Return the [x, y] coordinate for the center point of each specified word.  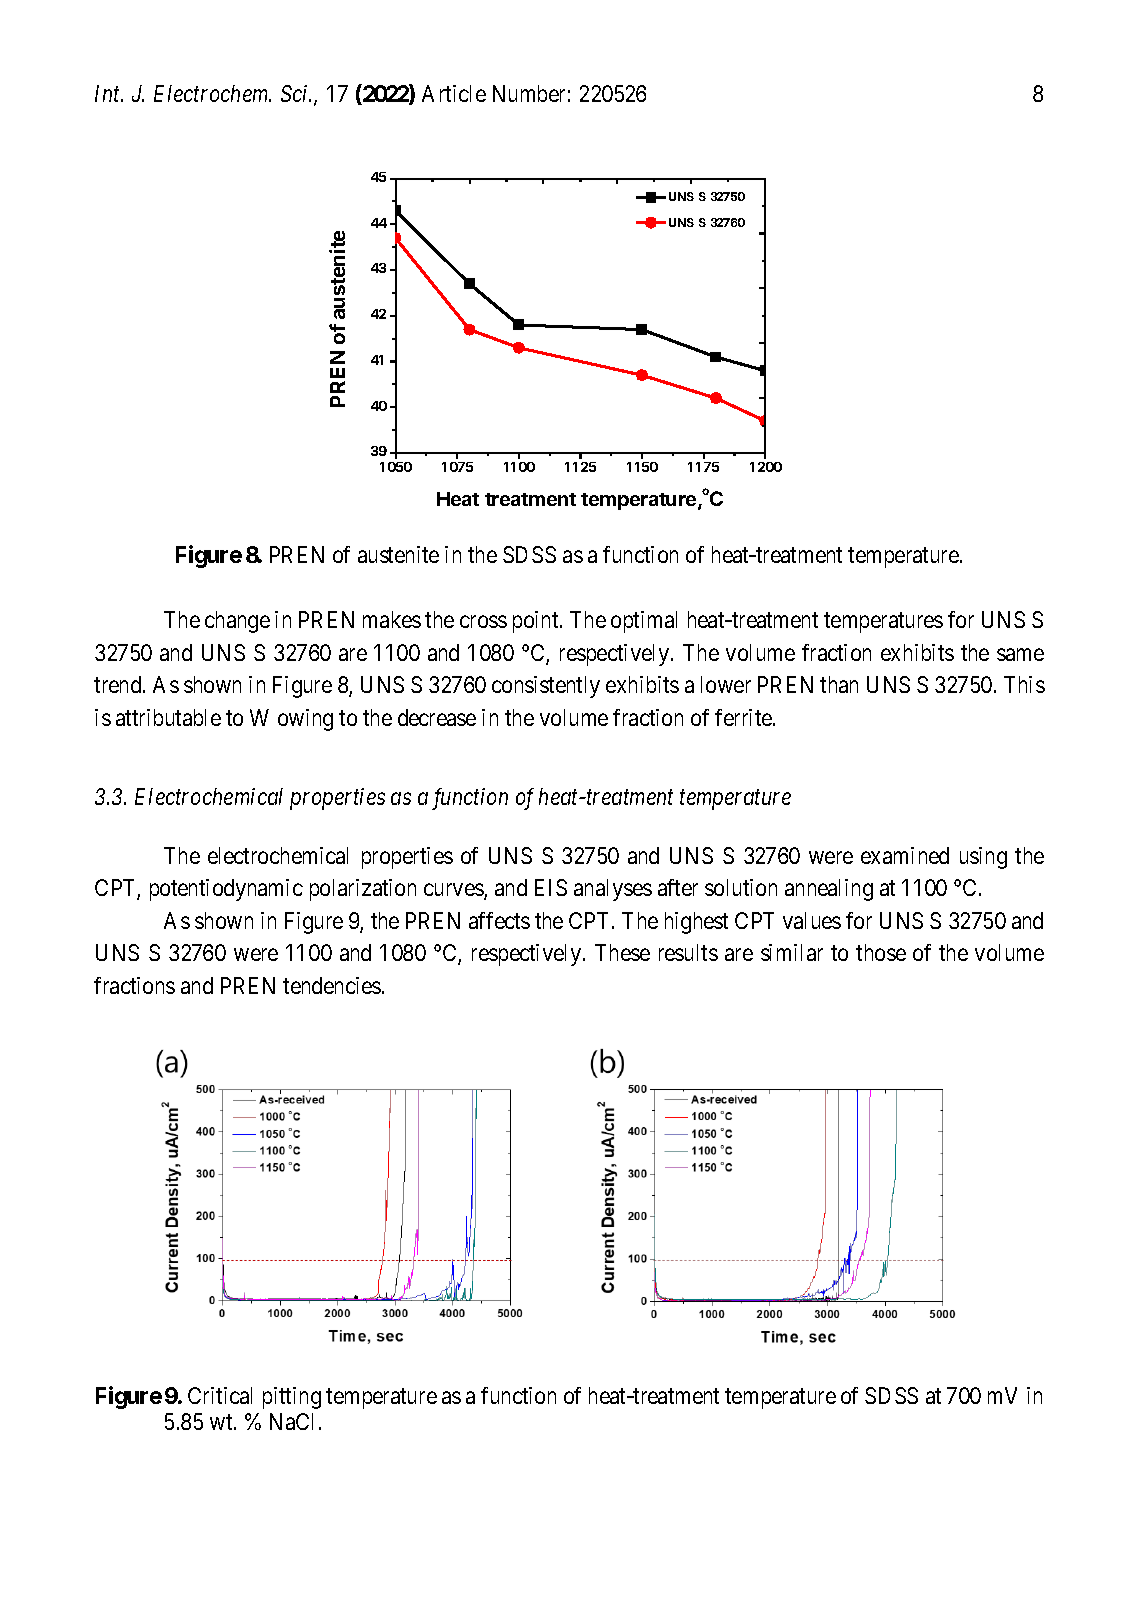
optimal [644, 622]
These [622, 952]
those [881, 952]
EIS [551, 887]
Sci [296, 93]
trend [119, 684]
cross [483, 622]
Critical [220, 1395]
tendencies [332, 985]
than [839, 684]
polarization [363, 890]
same [1020, 654]
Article [454, 93]
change [237, 622]
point [537, 622]
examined [905, 855]
